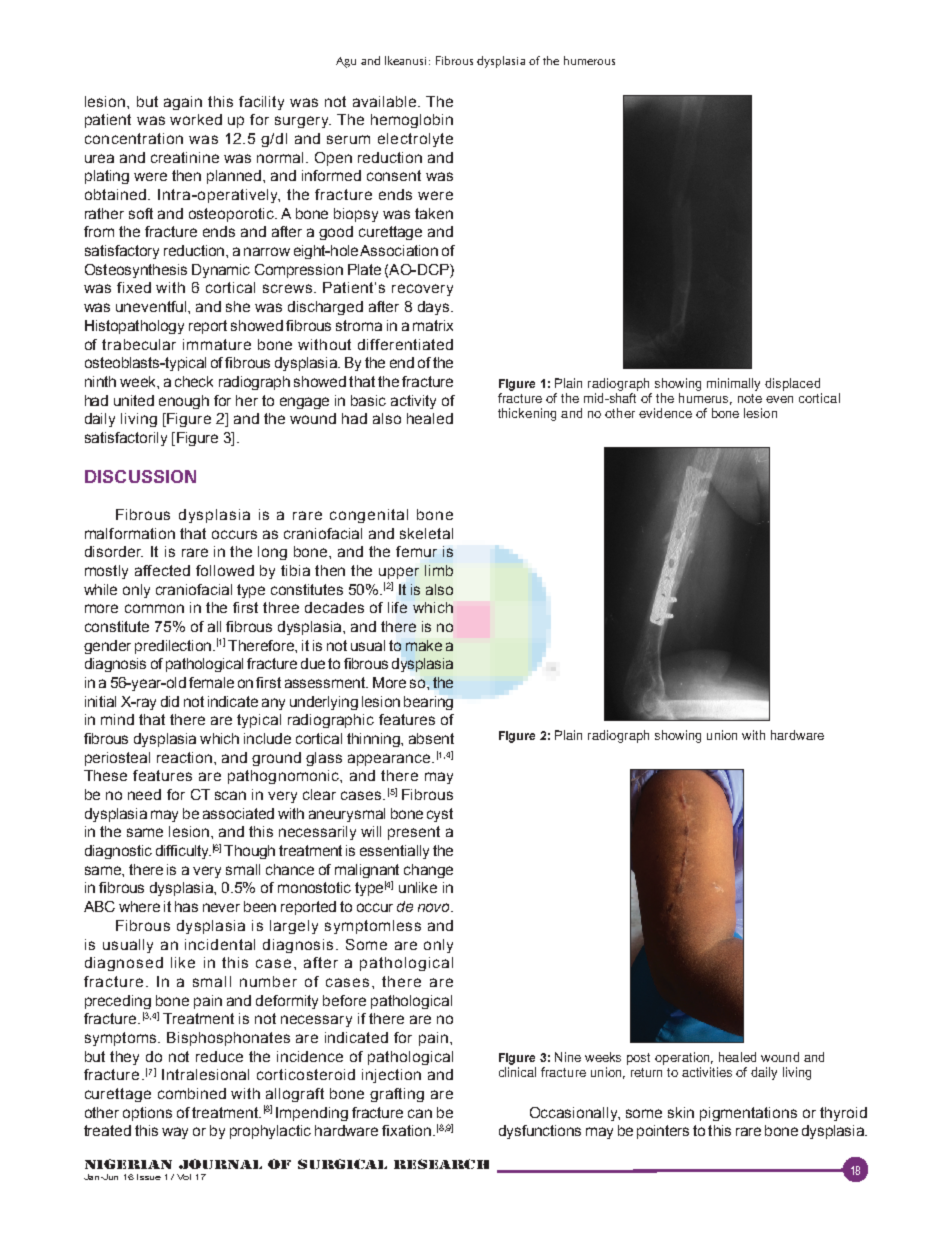 Image resolution: width=952 pixels, height=1233 pixels. I want to click on way, so click(175, 1133).
